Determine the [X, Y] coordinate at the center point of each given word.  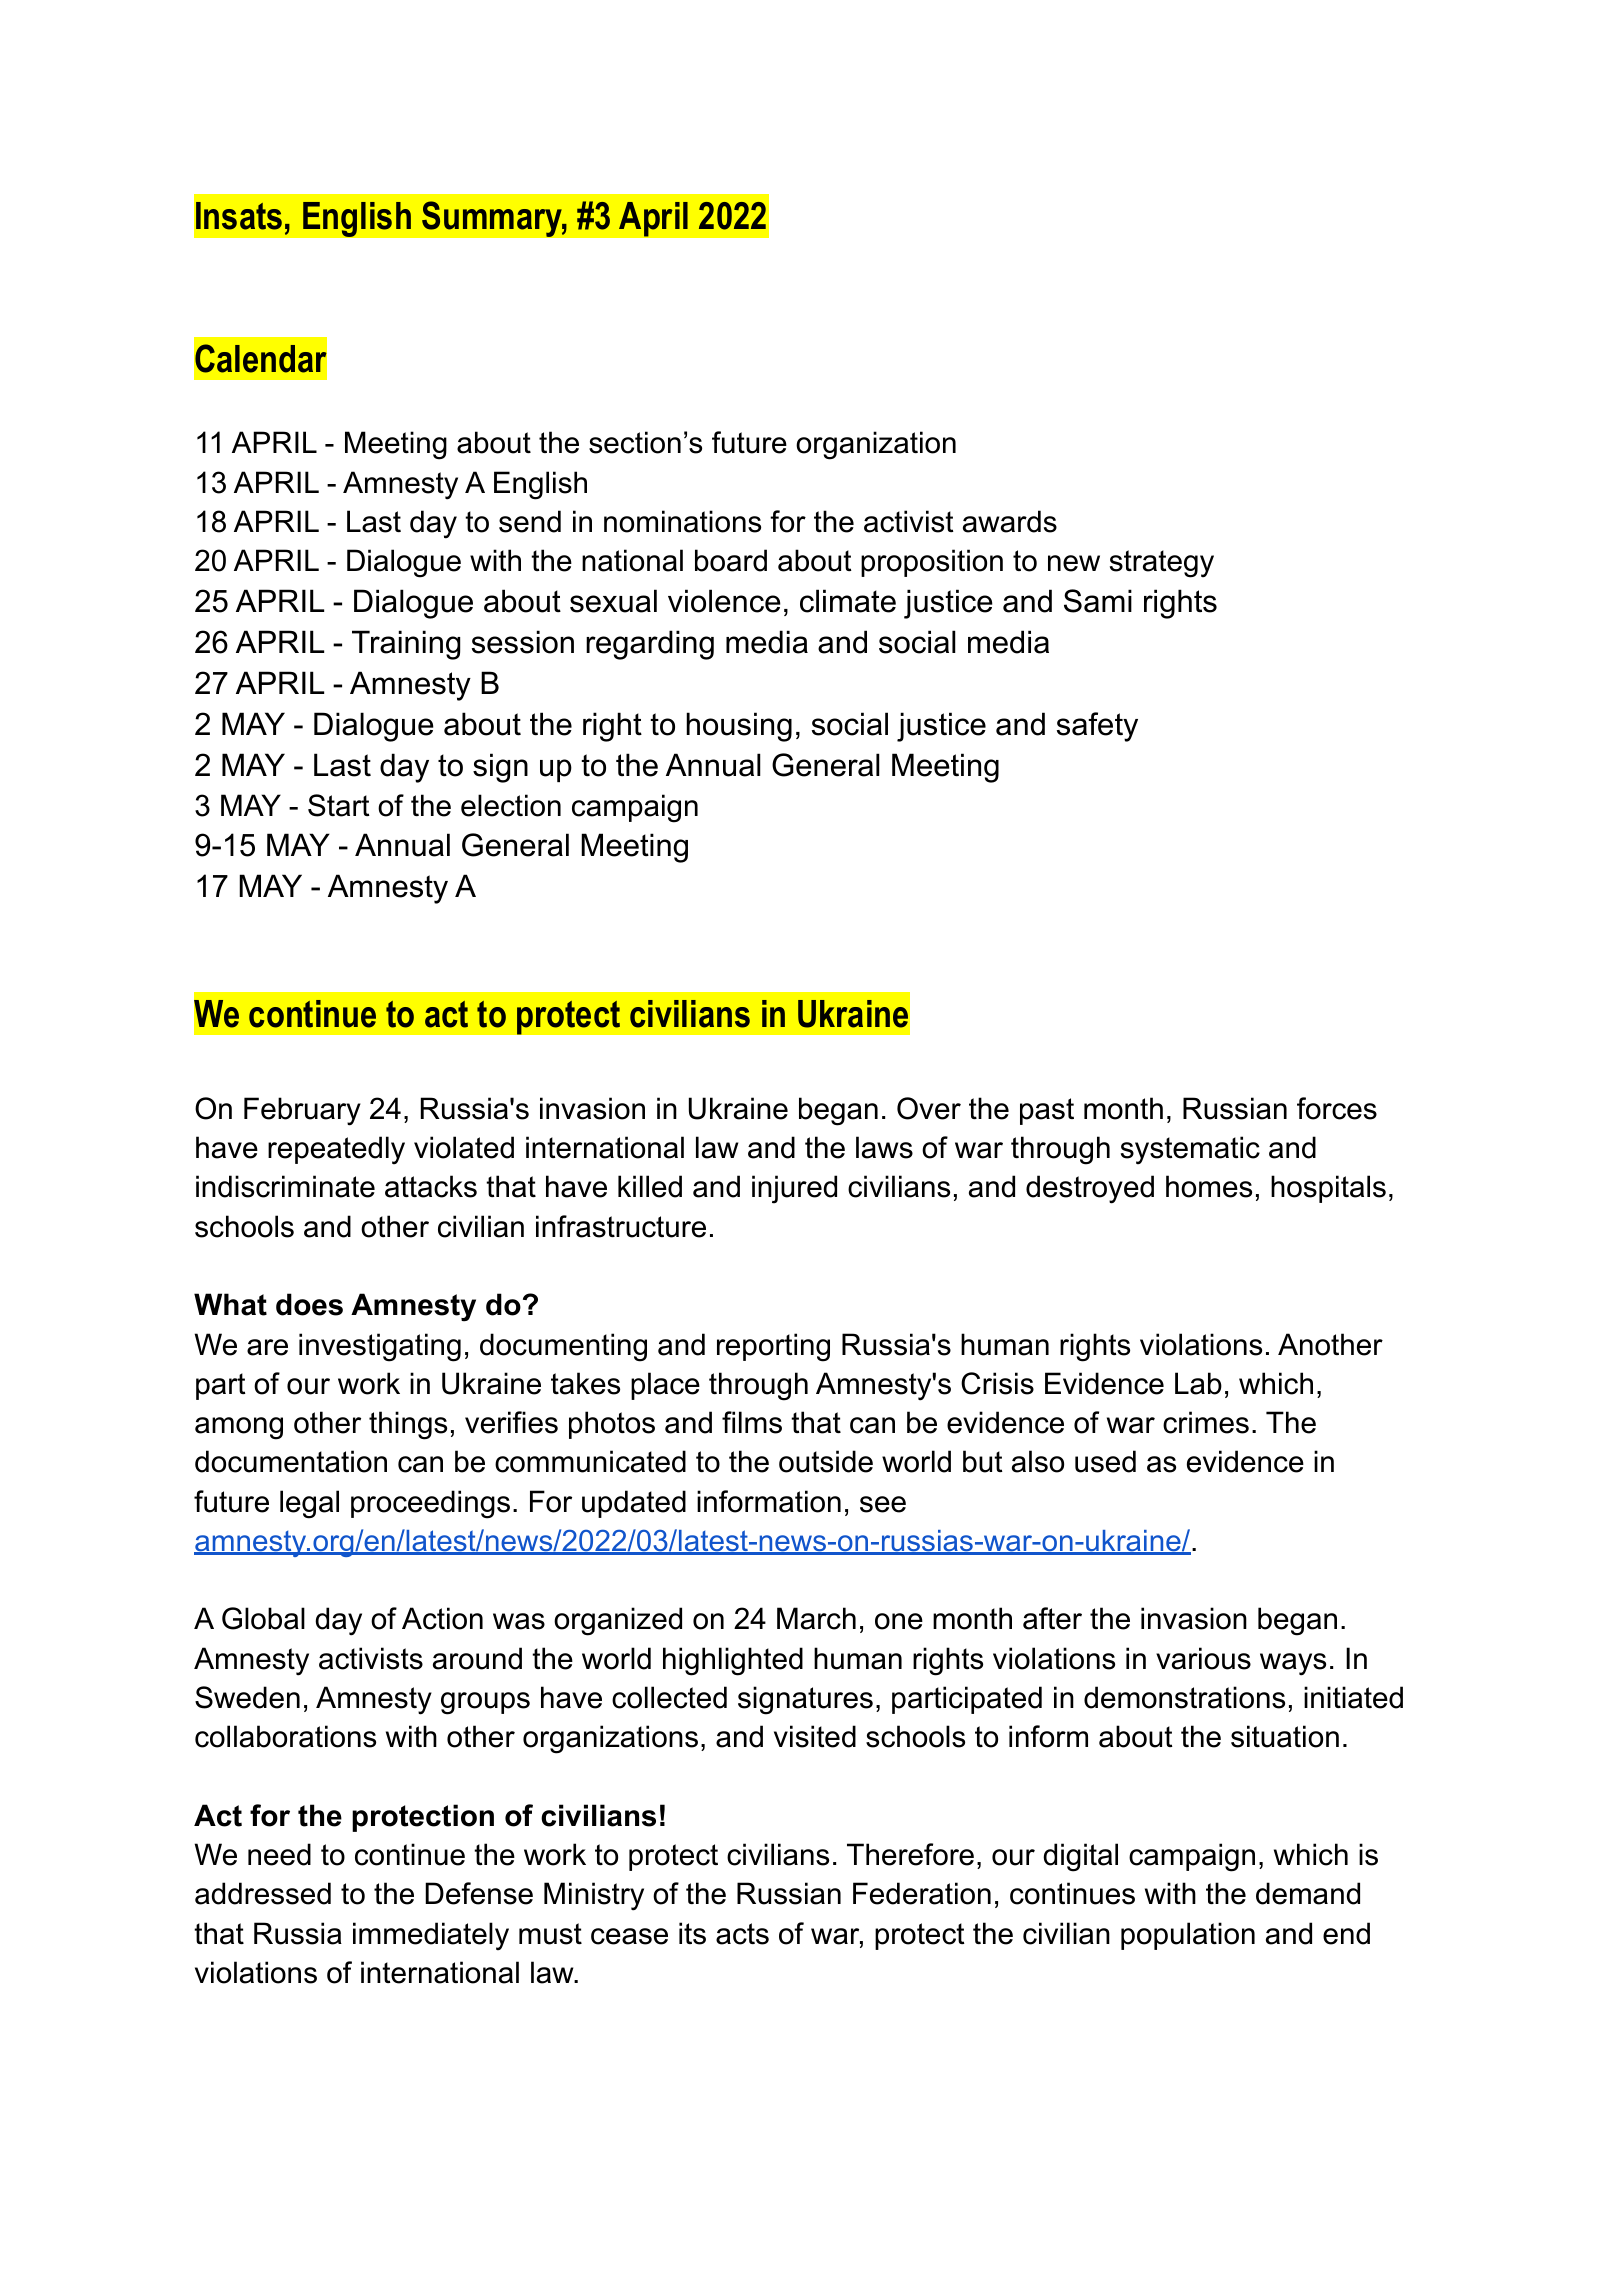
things [408, 1425]
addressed [263, 1893]
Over [929, 1108]
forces [1337, 1108]
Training [406, 645]
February [302, 1111]
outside [826, 1461]
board [731, 560]
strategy [1162, 564]
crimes [1206, 1422]
